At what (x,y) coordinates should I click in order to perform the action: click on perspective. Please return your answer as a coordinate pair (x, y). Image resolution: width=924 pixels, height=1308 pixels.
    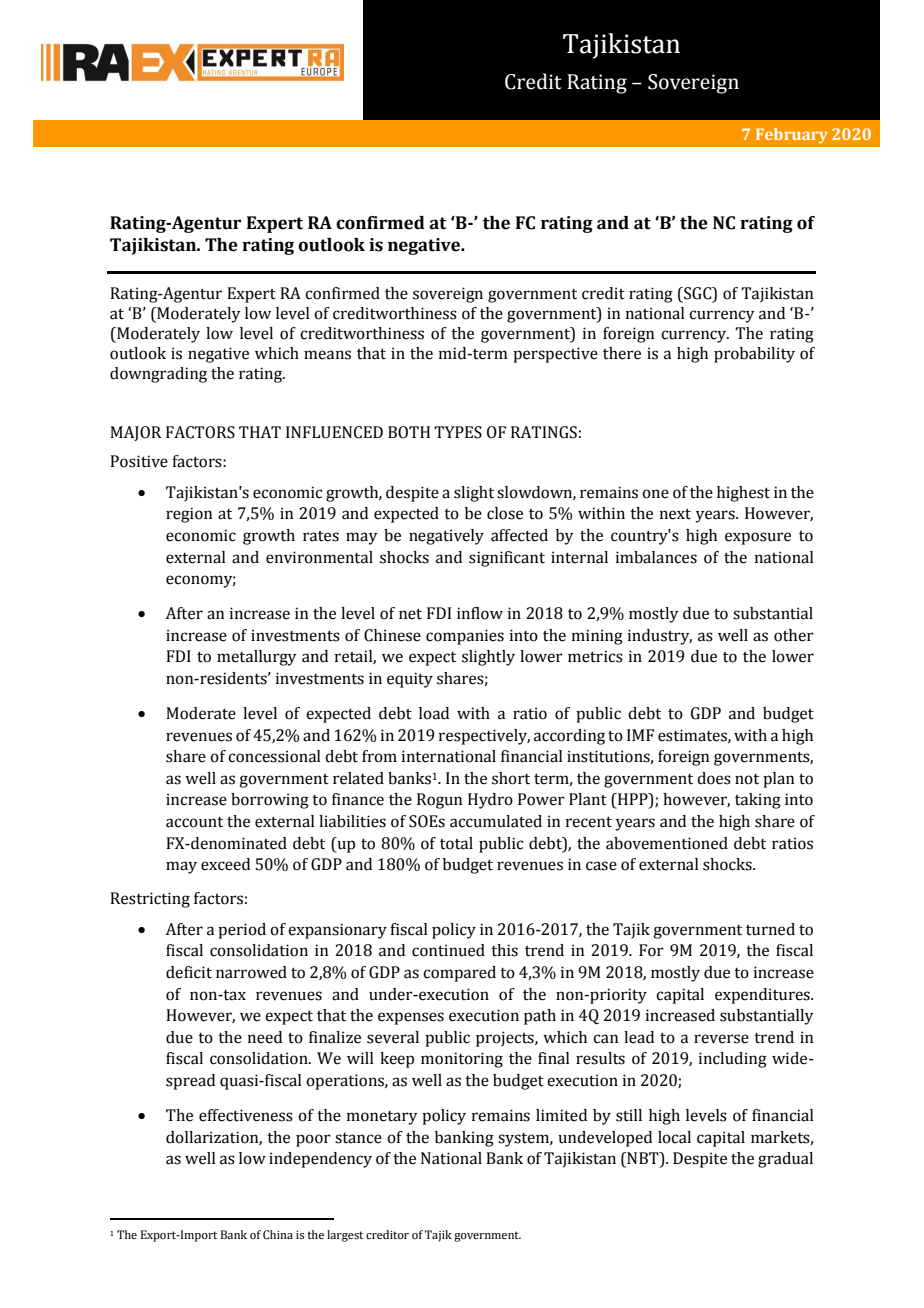
    Looking at the image, I should click on (555, 355).
